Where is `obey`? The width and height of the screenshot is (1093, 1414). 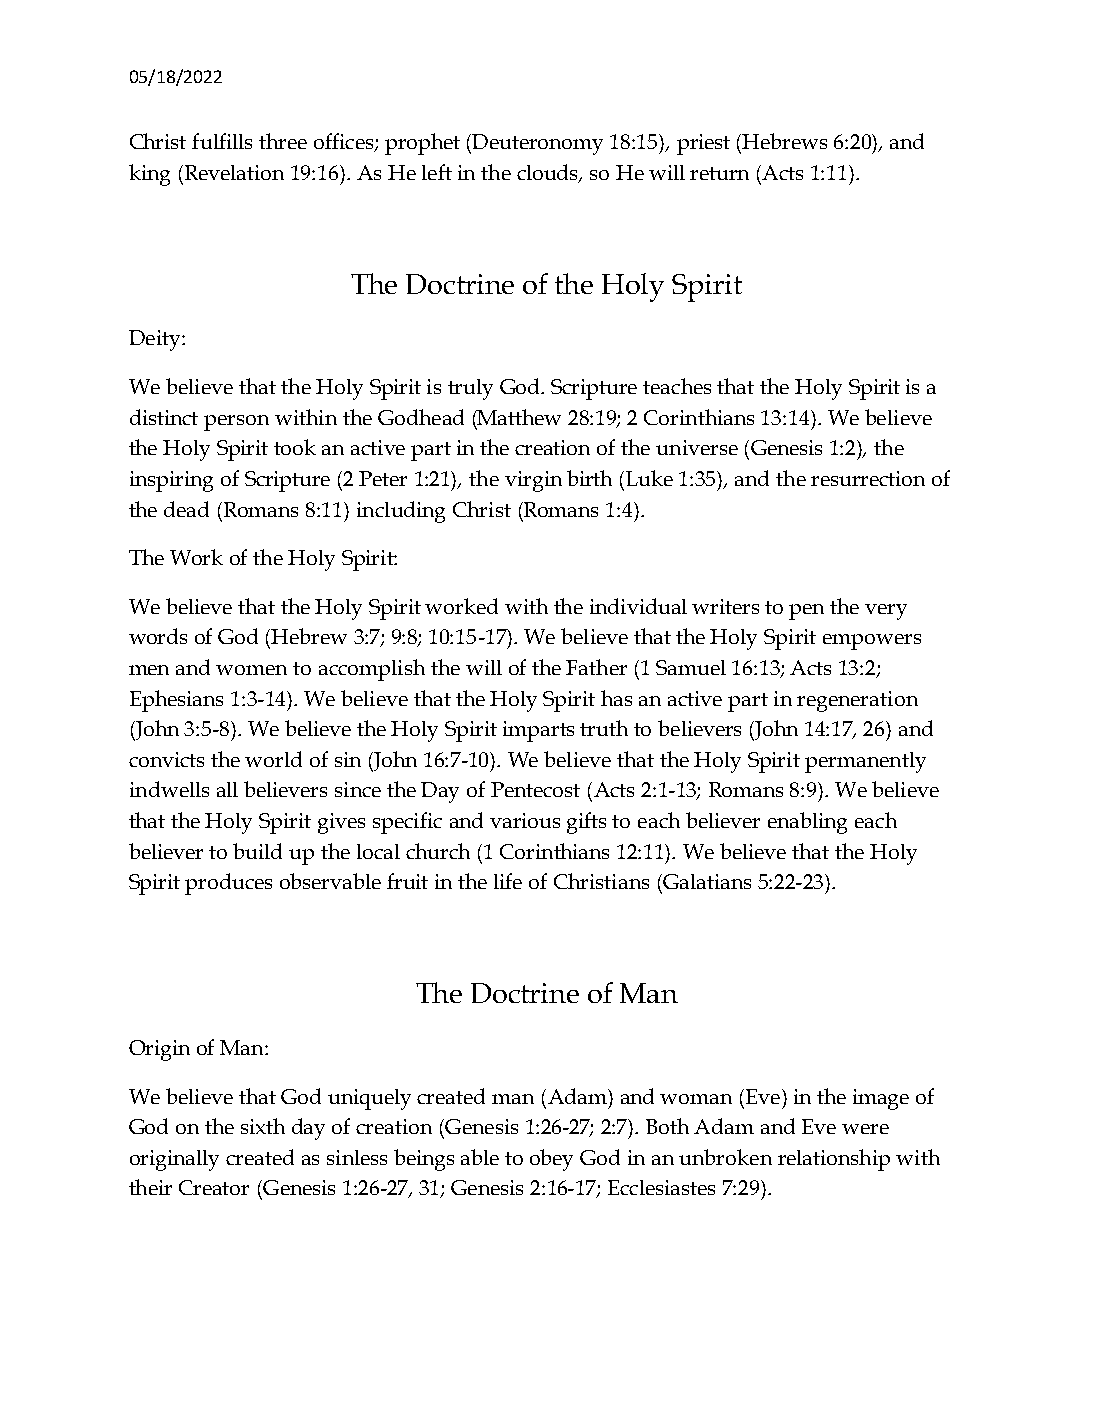
obey is located at coordinates (551, 1160).
